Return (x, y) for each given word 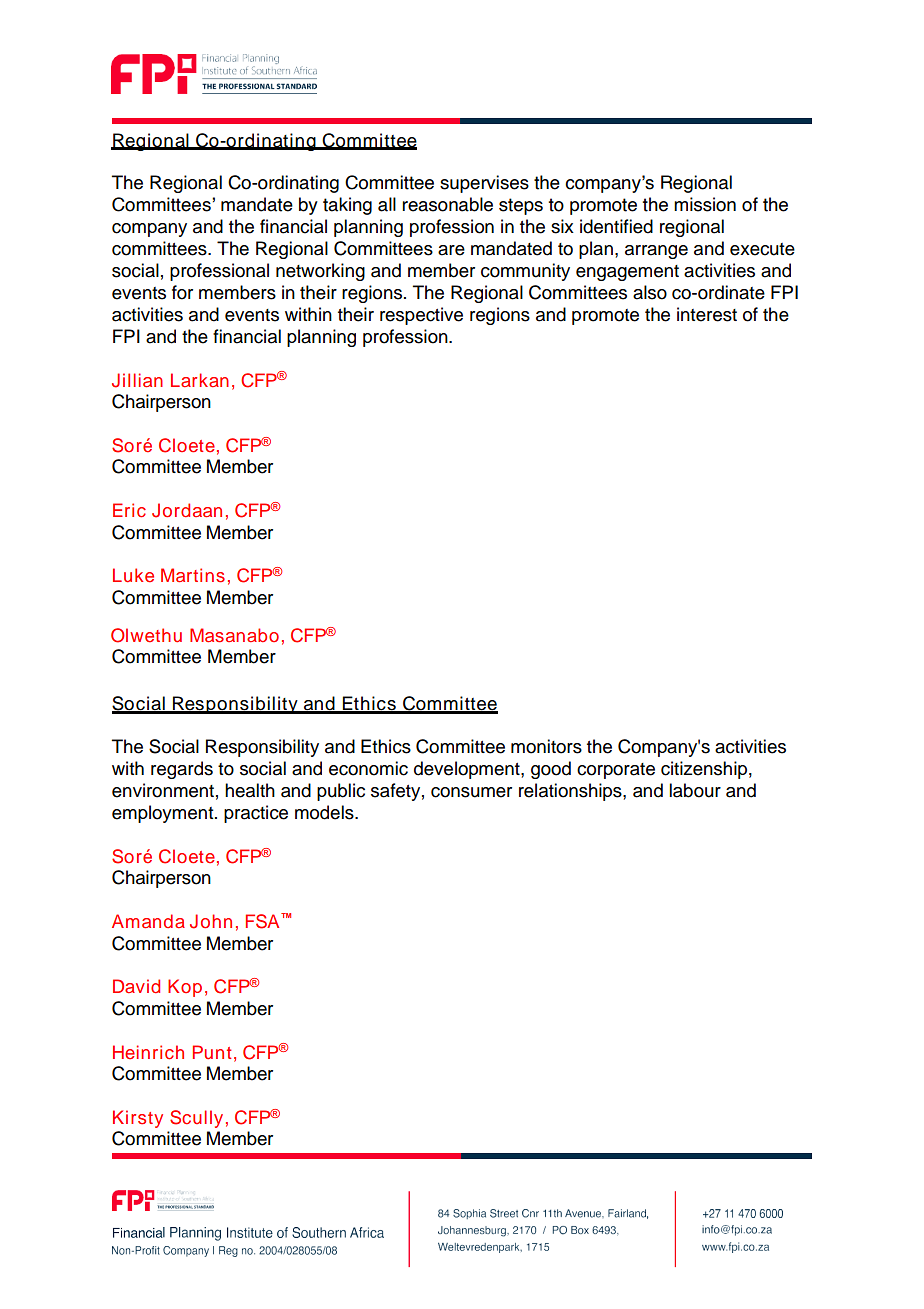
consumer (471, 792)
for (182, 292)
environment (163, 790)
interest (707, 314)
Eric (129, 510)
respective (421, 316)
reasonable (447, 204)
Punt (212, 1052)
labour (695, 790)
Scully (196, 1119)
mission (705, 204)
